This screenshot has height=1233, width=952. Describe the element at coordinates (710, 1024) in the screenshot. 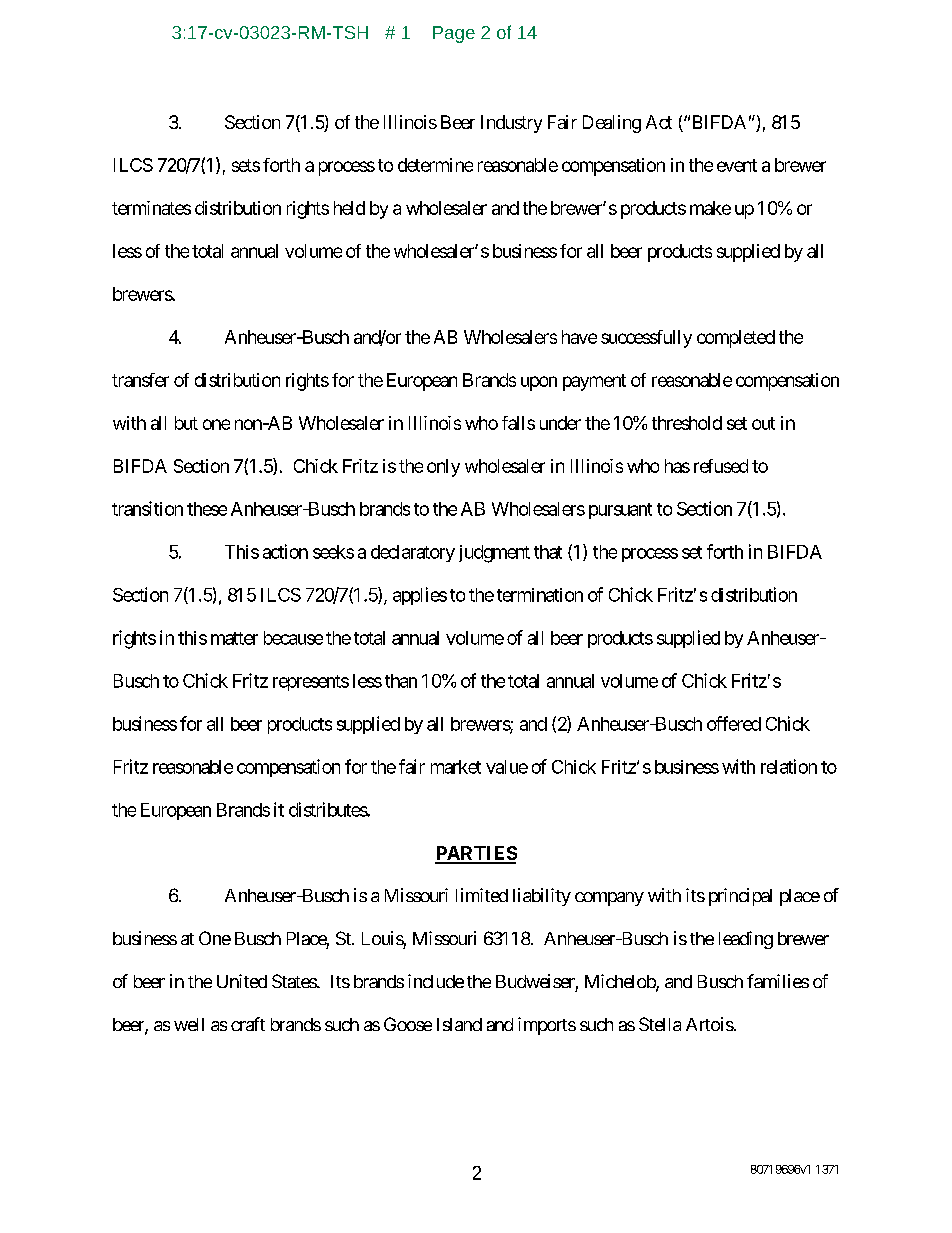

I see `Artois` at that location.
